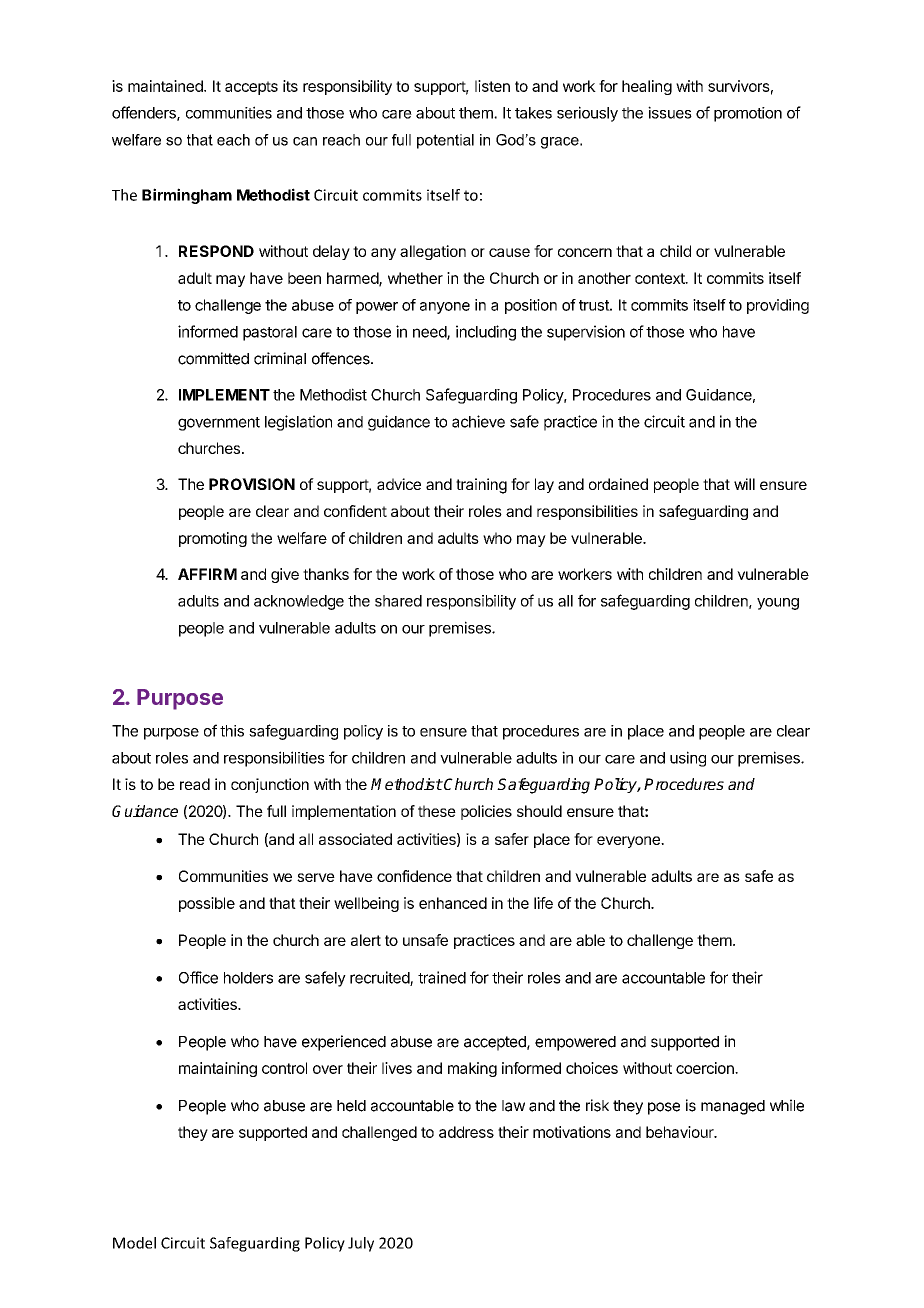  What do you see at coordinates (251, 88) in the image?
I see `accepts` at bounding box center [251, 88].
